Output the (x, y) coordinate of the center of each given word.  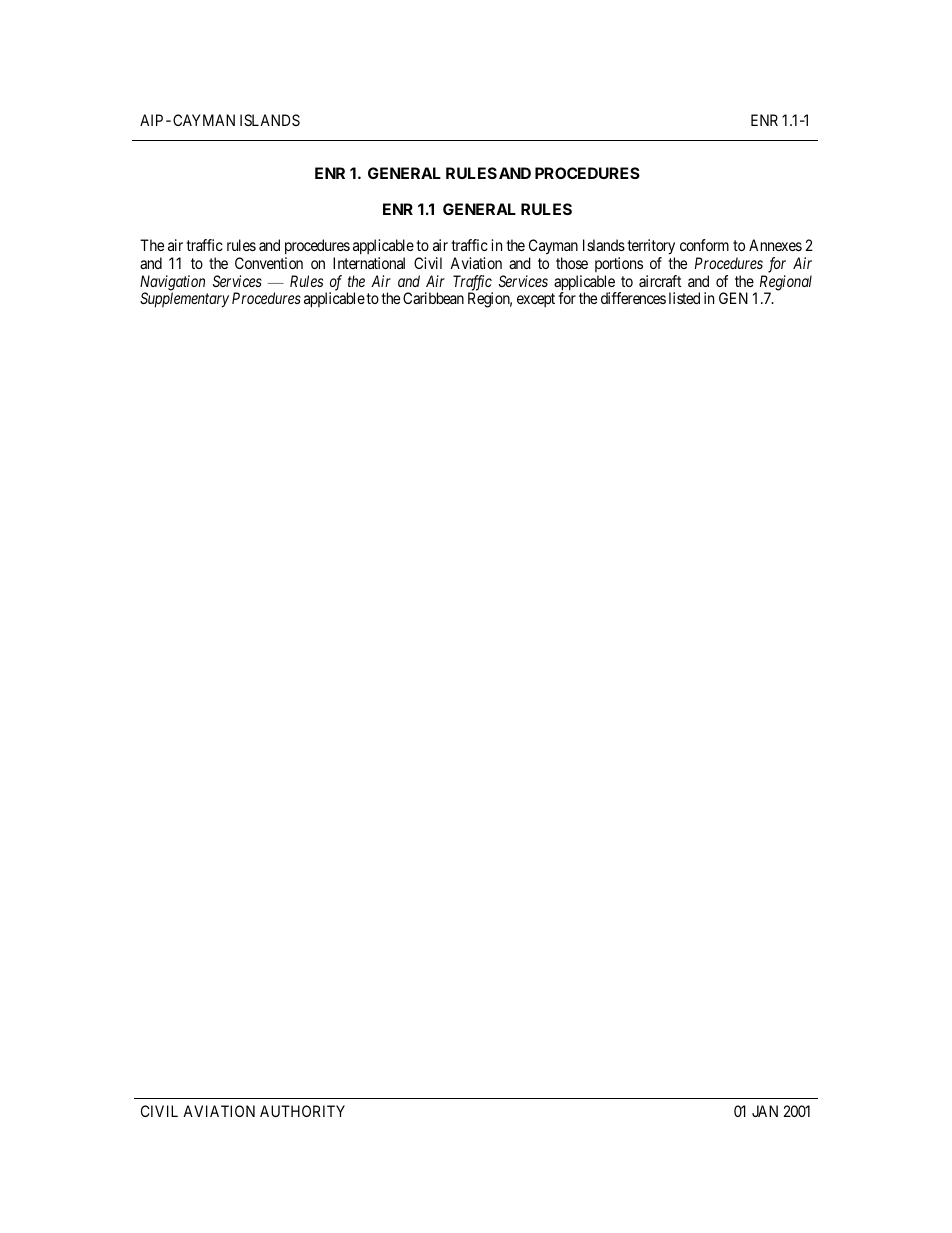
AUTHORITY (302, 1111)
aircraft (660, 281)
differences (633, 298)
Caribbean (433, 298)
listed (684, 298)
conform (704, 245)
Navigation (172, 284)
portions (619, 264)
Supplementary (184, 300)
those (572, 263)
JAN (765, 1111)
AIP (151, 120)
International (369, 263)
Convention (269, 263)
